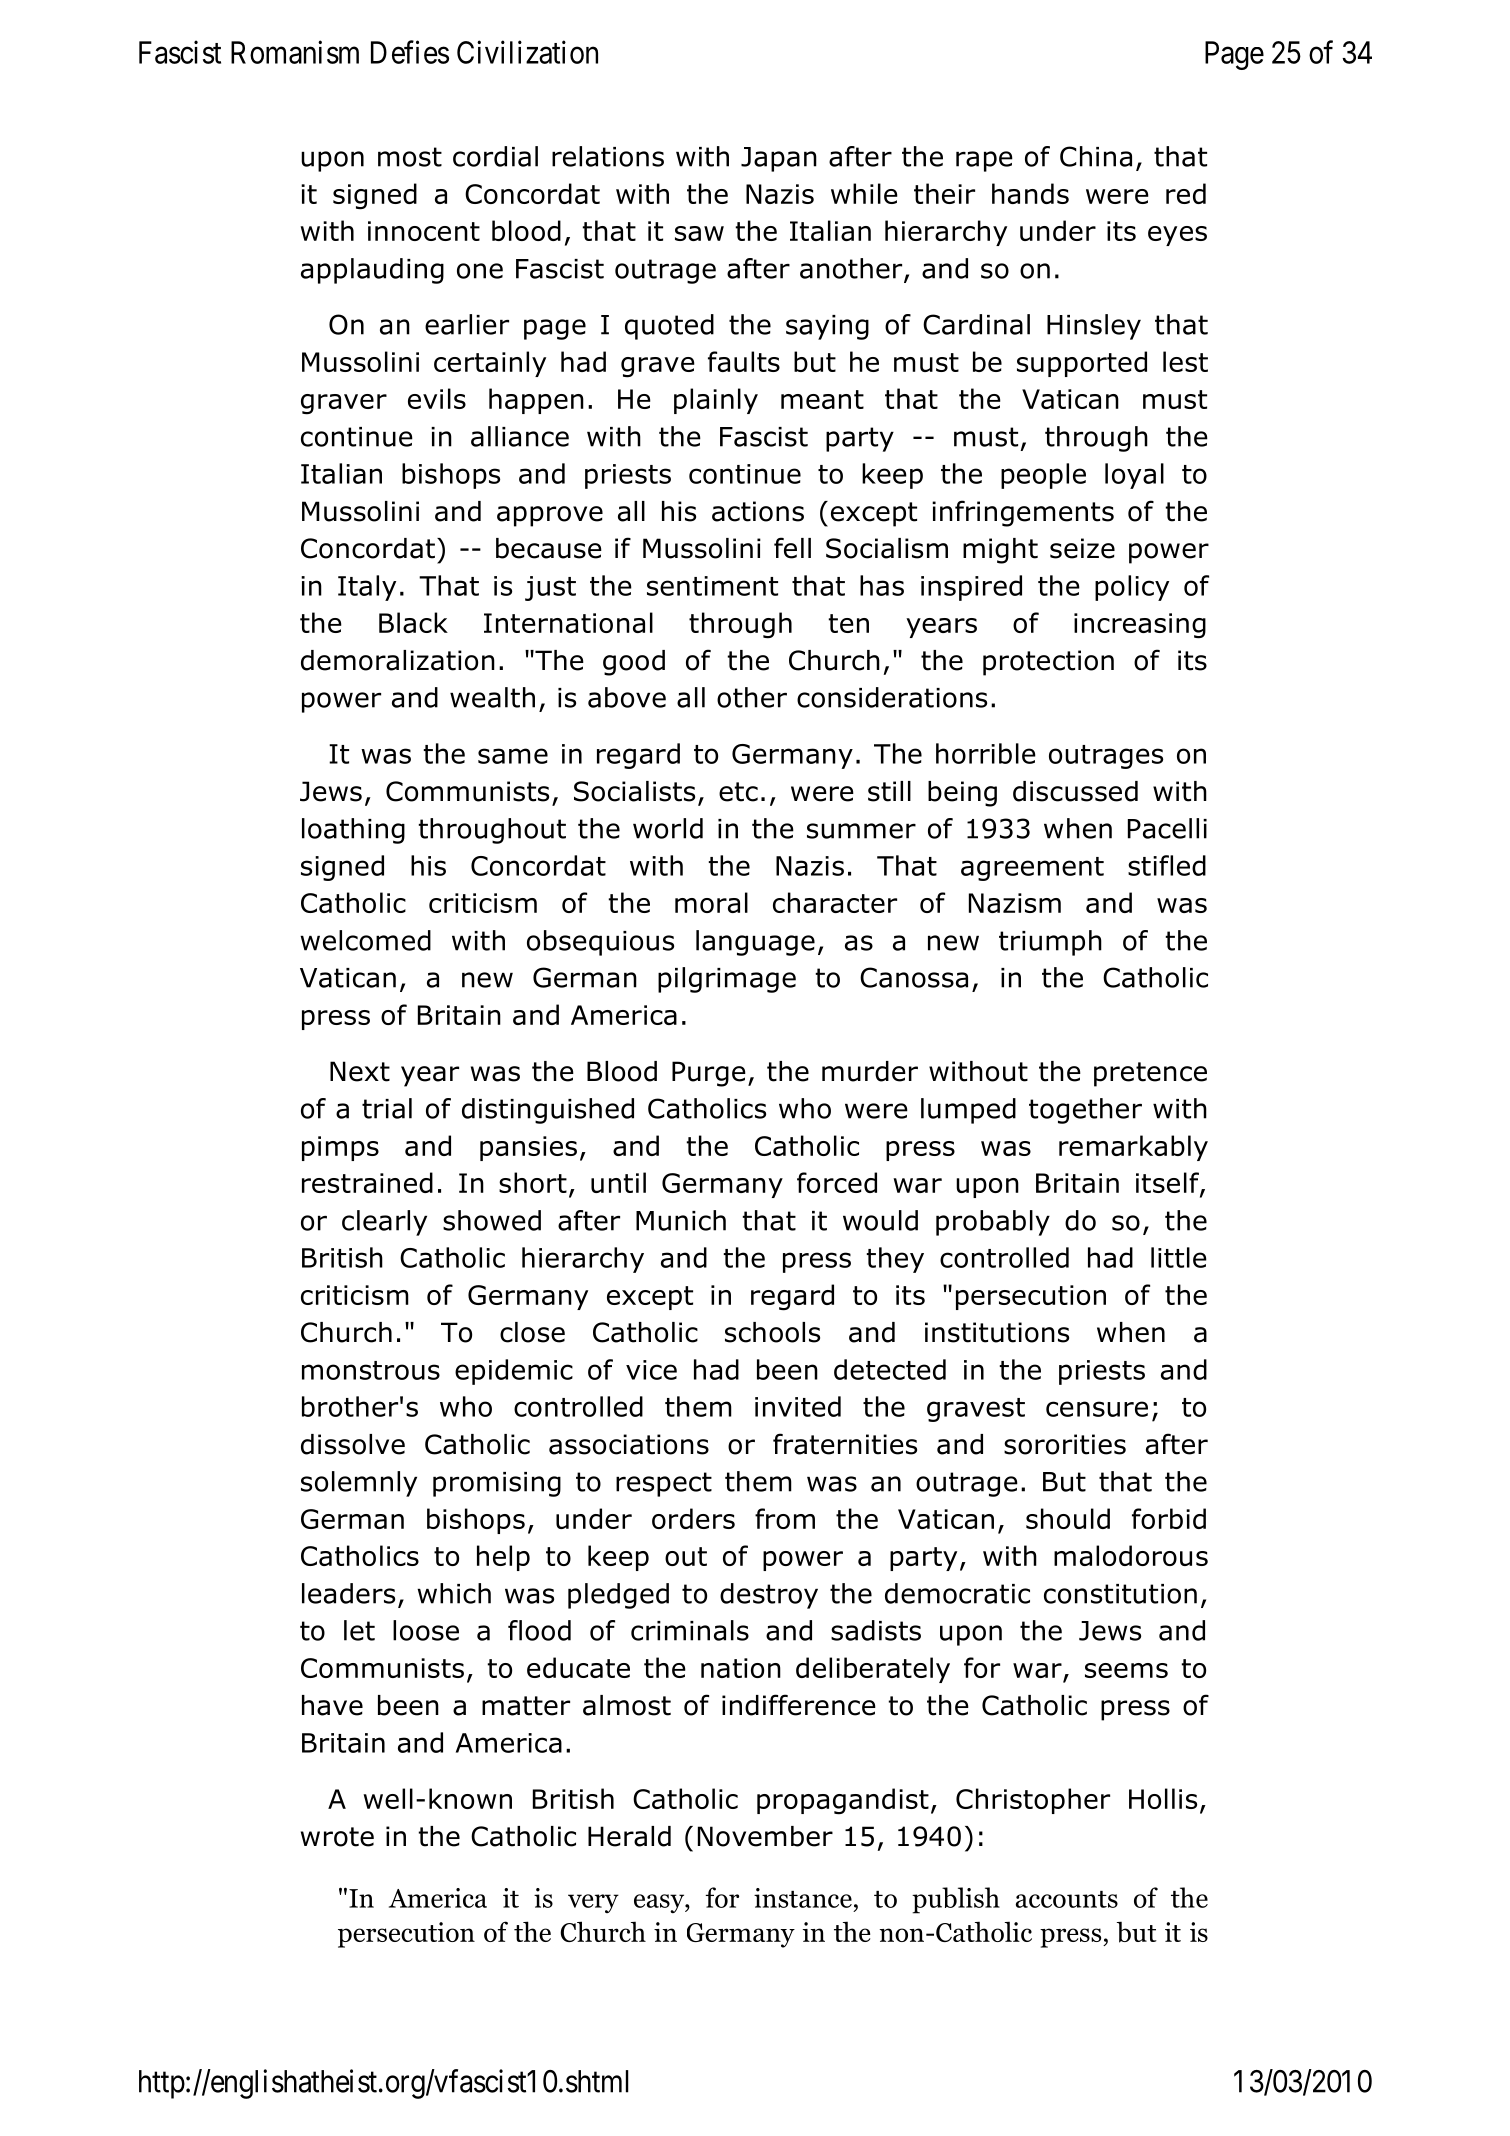 Image resolution: width=1510 pixels, height=2136 pixels. Describe the element at coordinates (779, 159) in the image. I see `Japan` at that location.
